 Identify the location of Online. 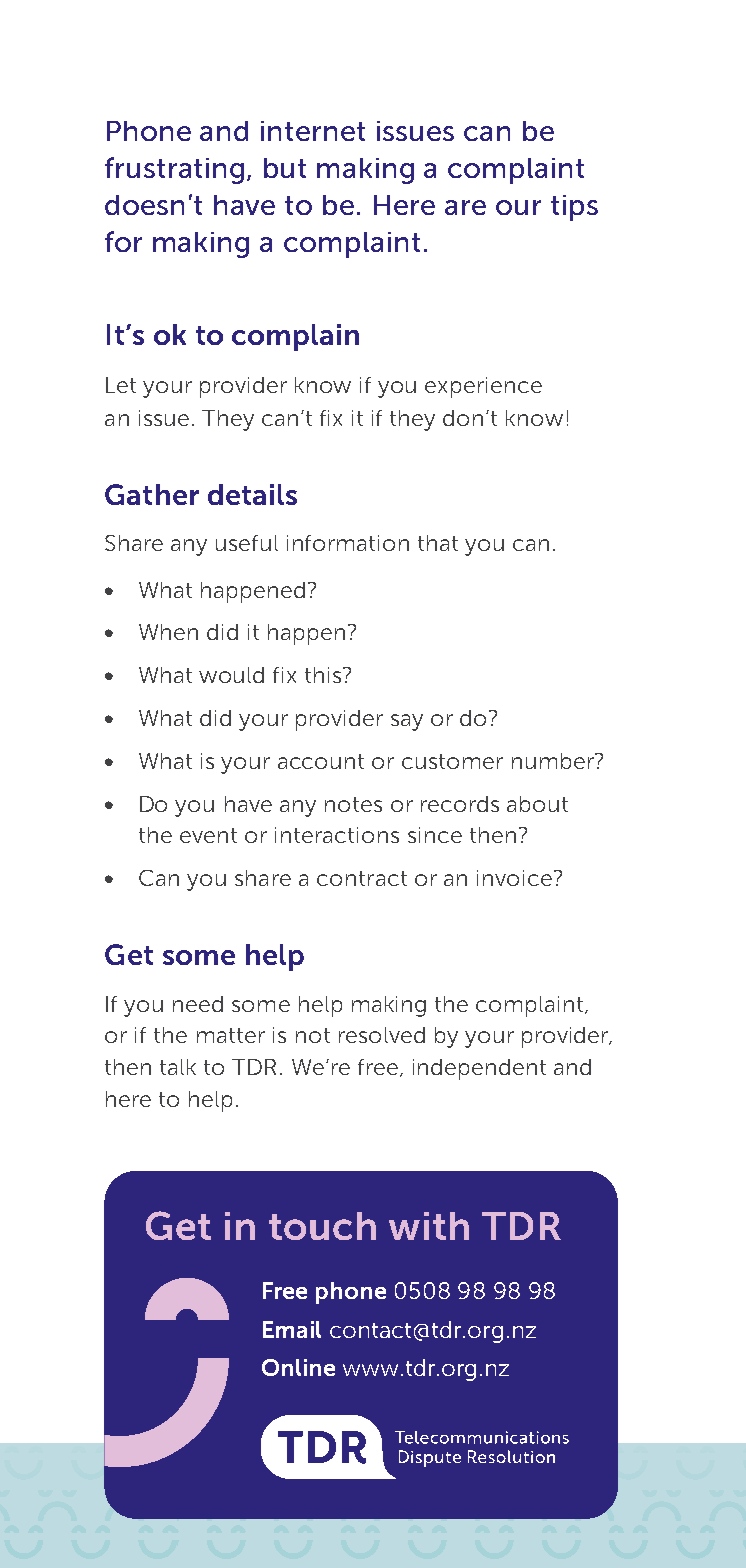
(298, 1367).
